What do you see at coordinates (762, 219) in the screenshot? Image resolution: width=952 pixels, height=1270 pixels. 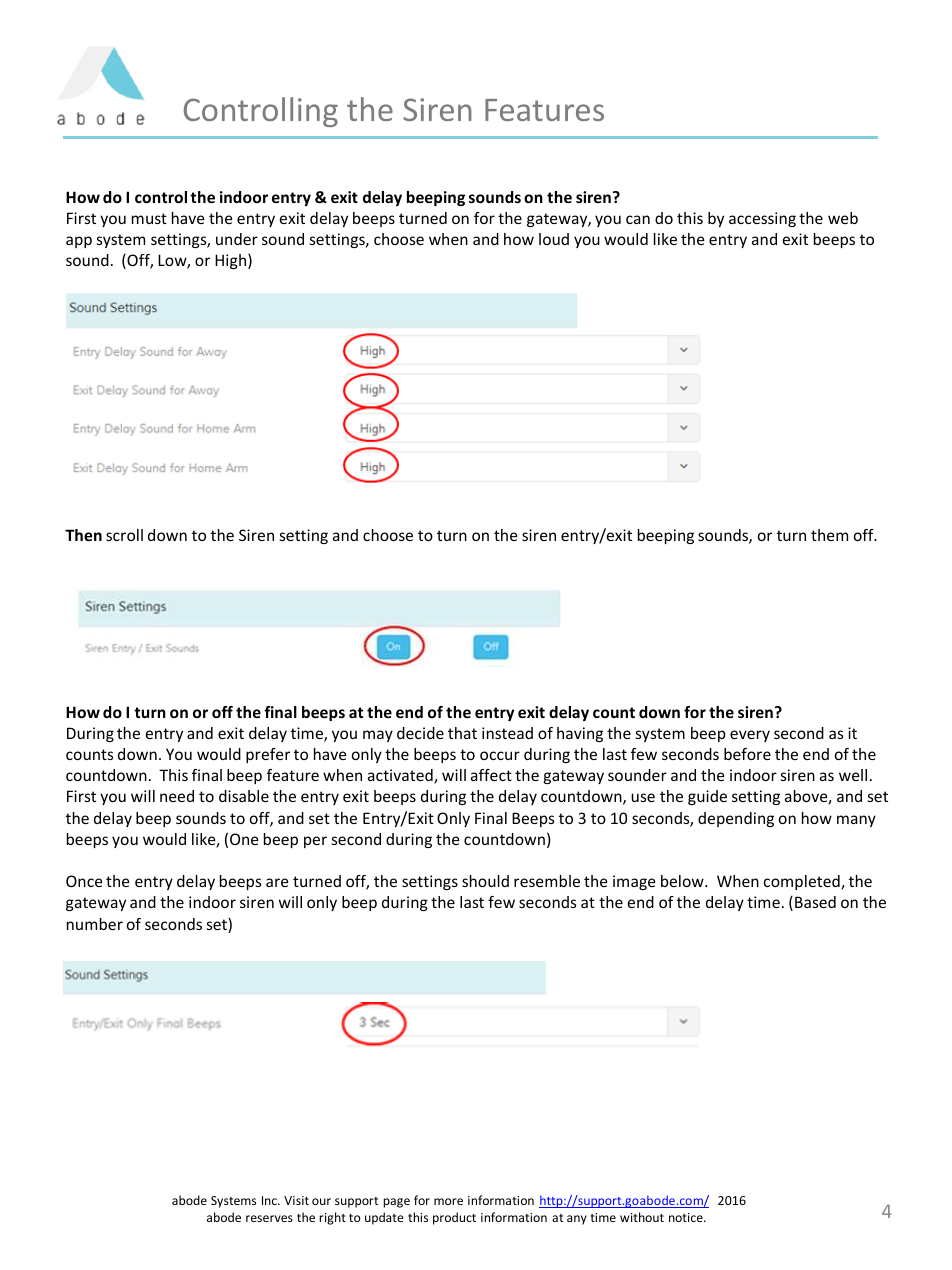 I see `accessing` at bounding box center [762, 219].
